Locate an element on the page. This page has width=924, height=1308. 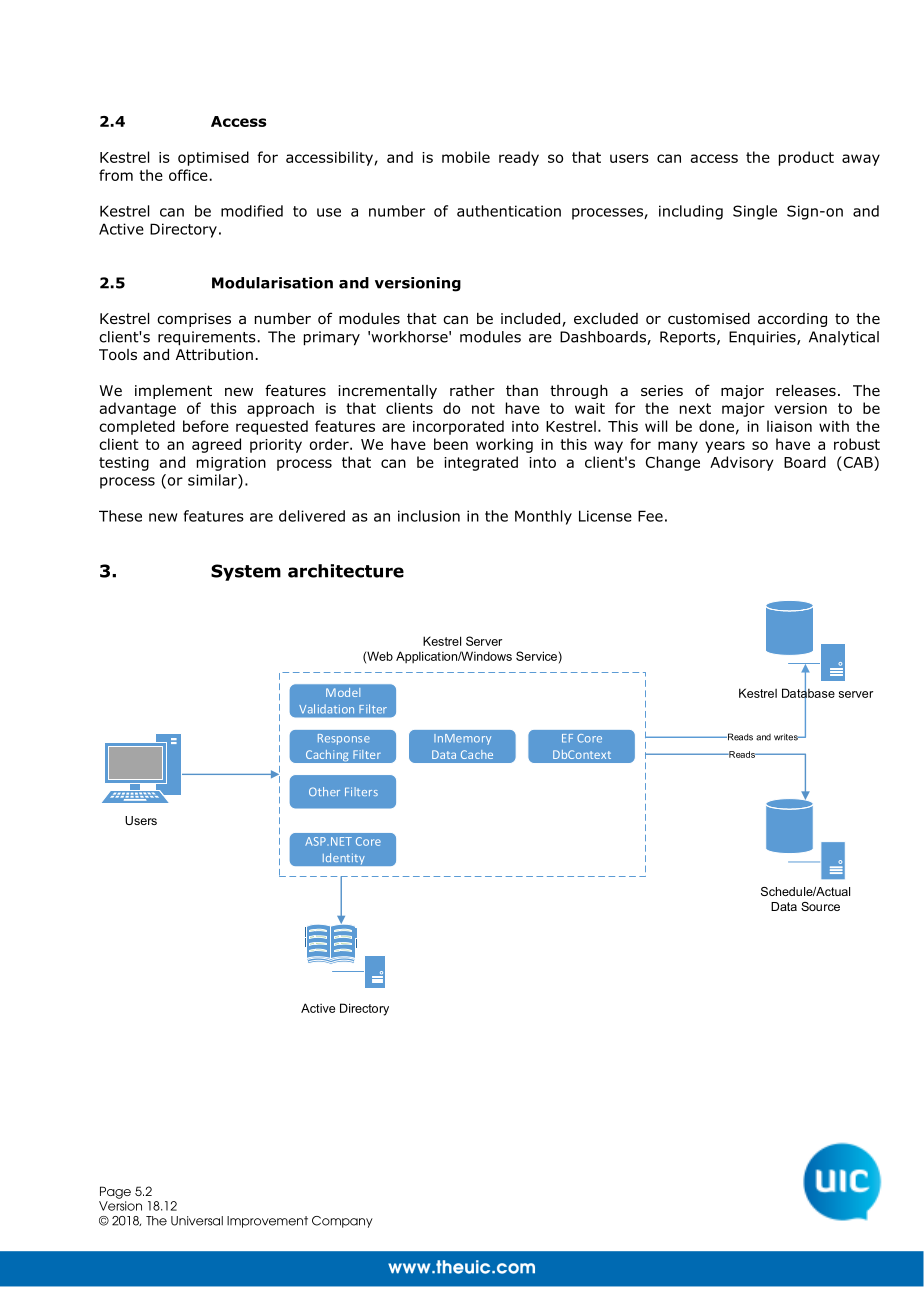
Source is located at coordinates (820, 906).
